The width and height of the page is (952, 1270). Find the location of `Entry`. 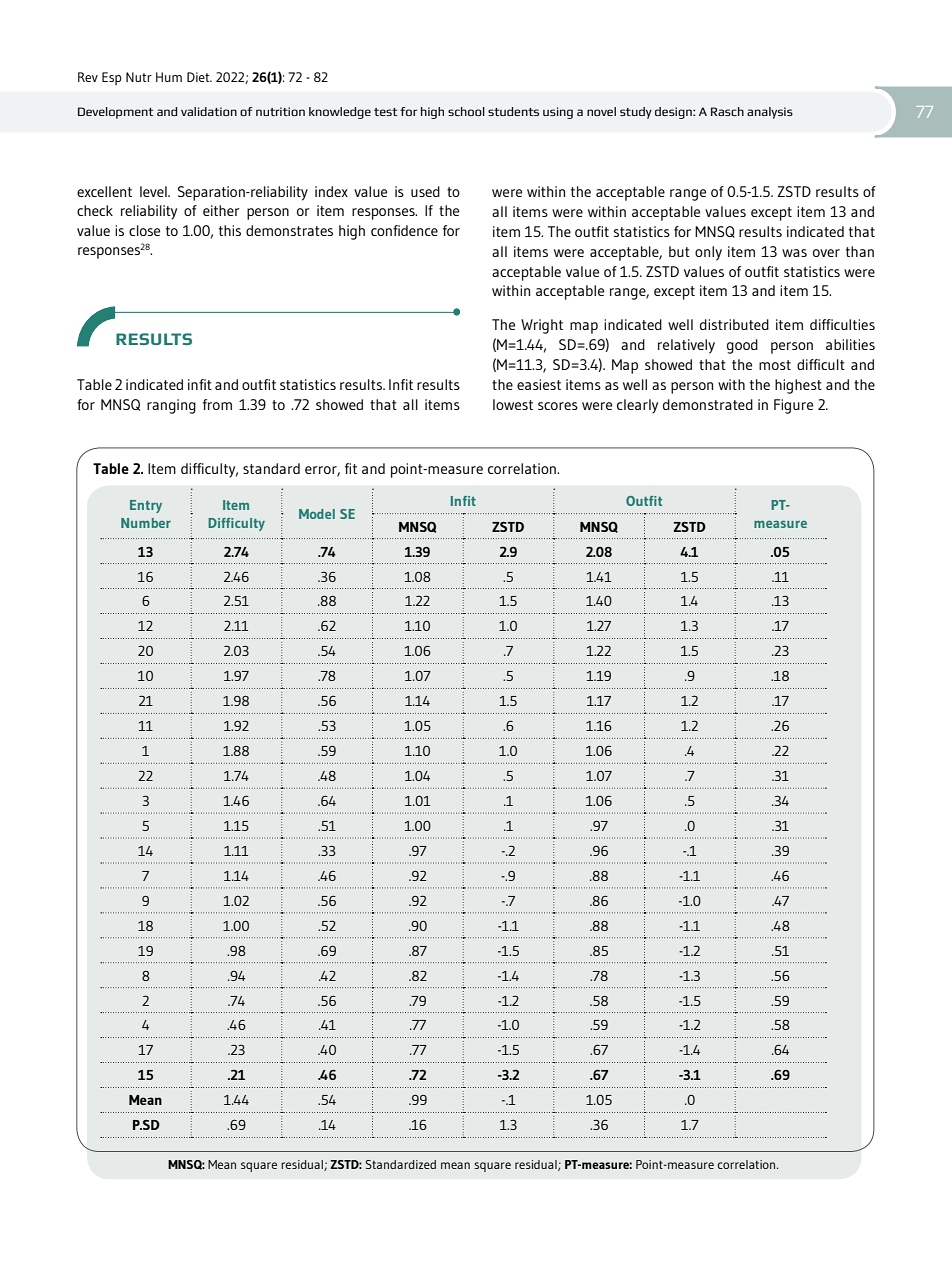

Entry is located at coordinates (146, 506).
